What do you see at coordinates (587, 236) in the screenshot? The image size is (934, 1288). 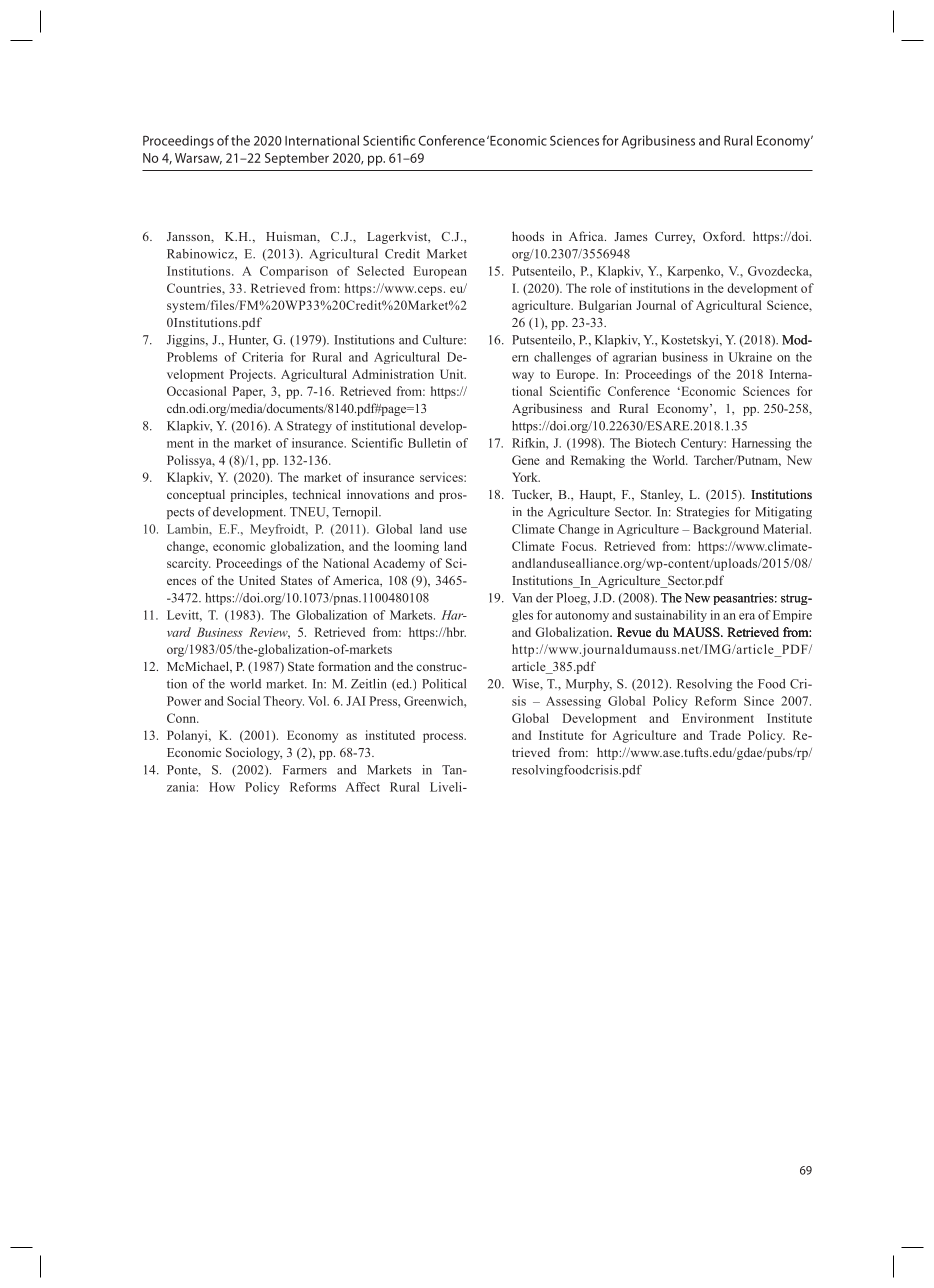 I see `Africa` at bounding box center [587, 236].
